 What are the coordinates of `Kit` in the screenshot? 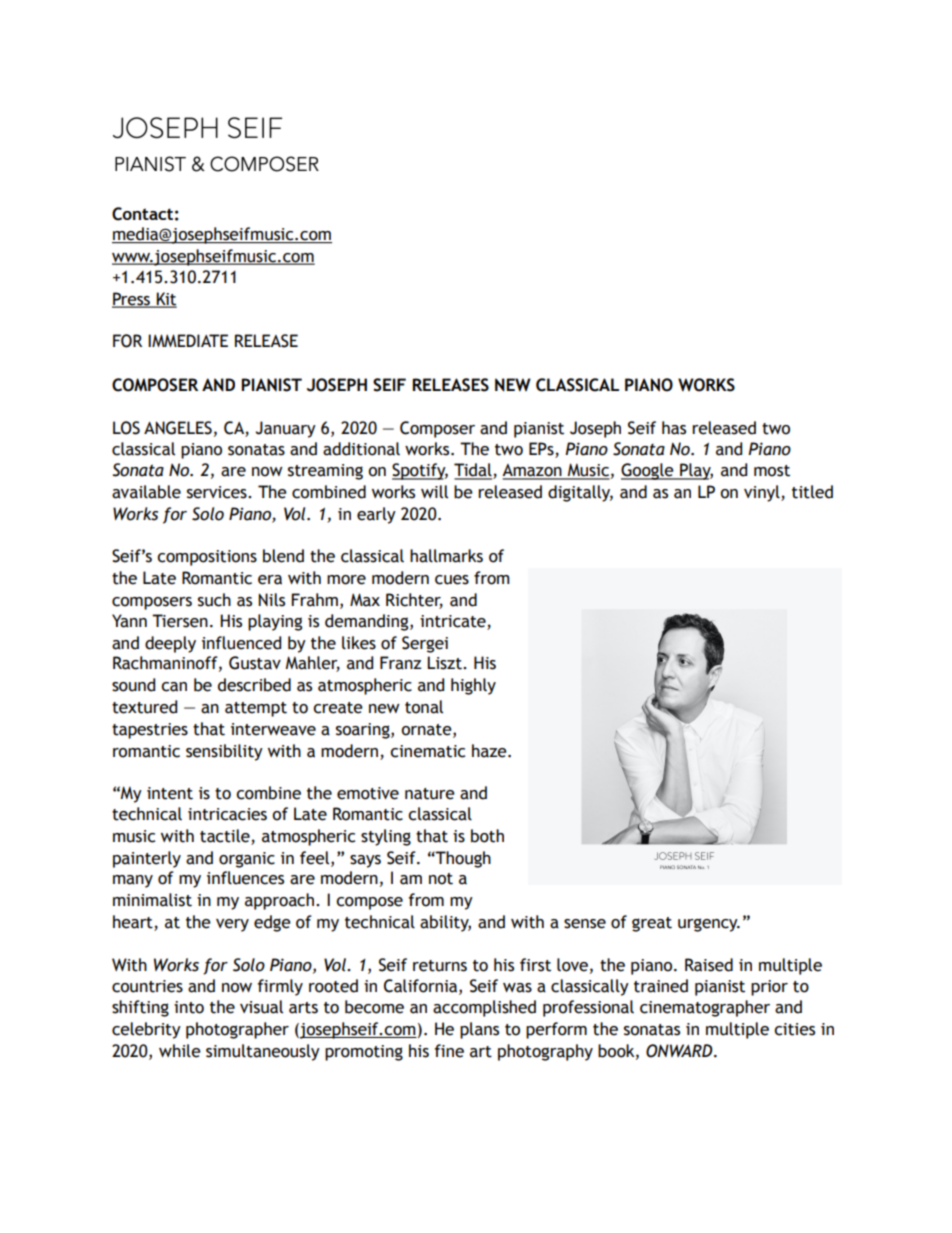 It's located at (166, 300).
